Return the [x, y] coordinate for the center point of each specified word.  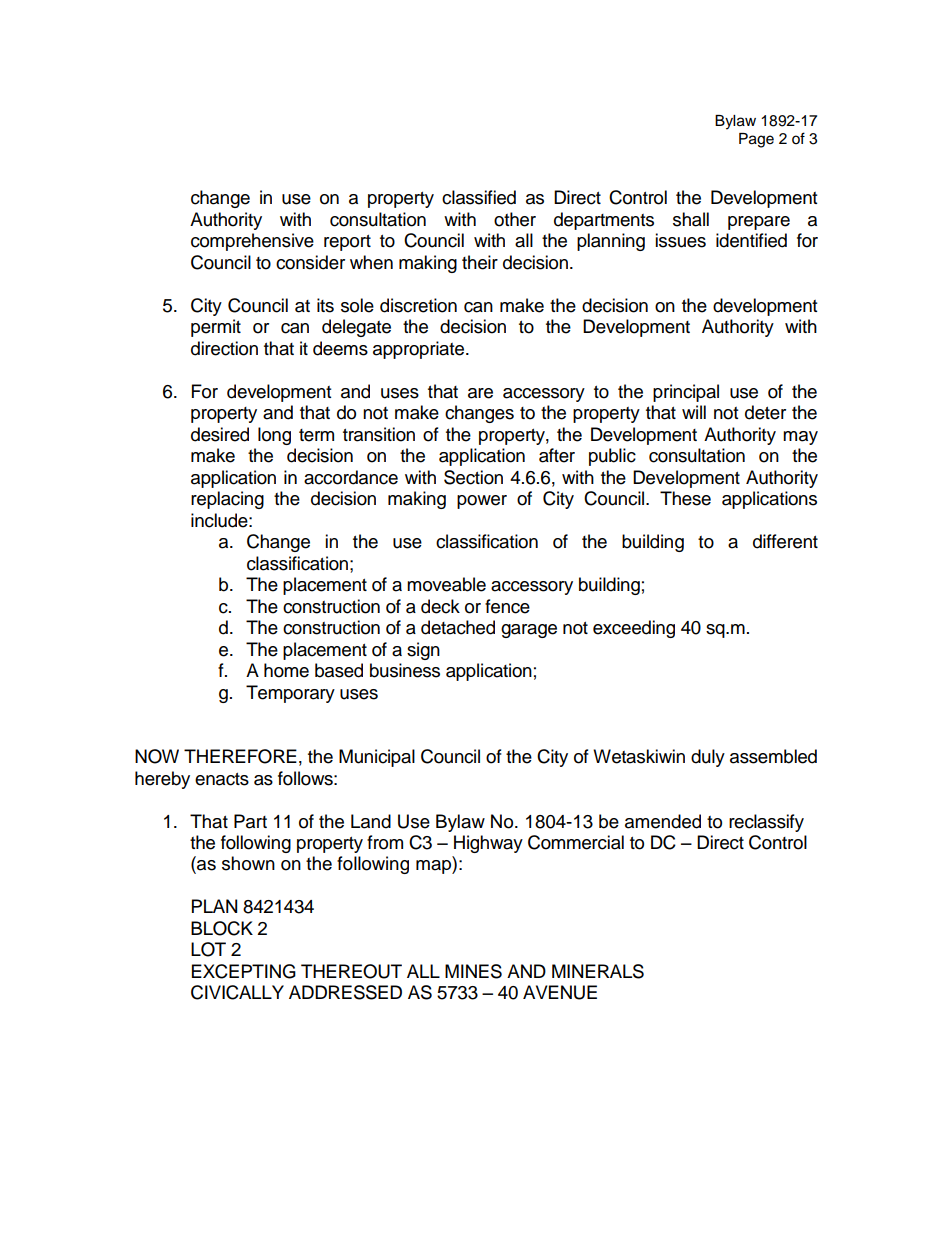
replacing [227, 500]
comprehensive [252, 242]
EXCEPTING [244, 971]
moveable [446, 584]
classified [479, 197]
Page [756, 140]
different [785, 541]
